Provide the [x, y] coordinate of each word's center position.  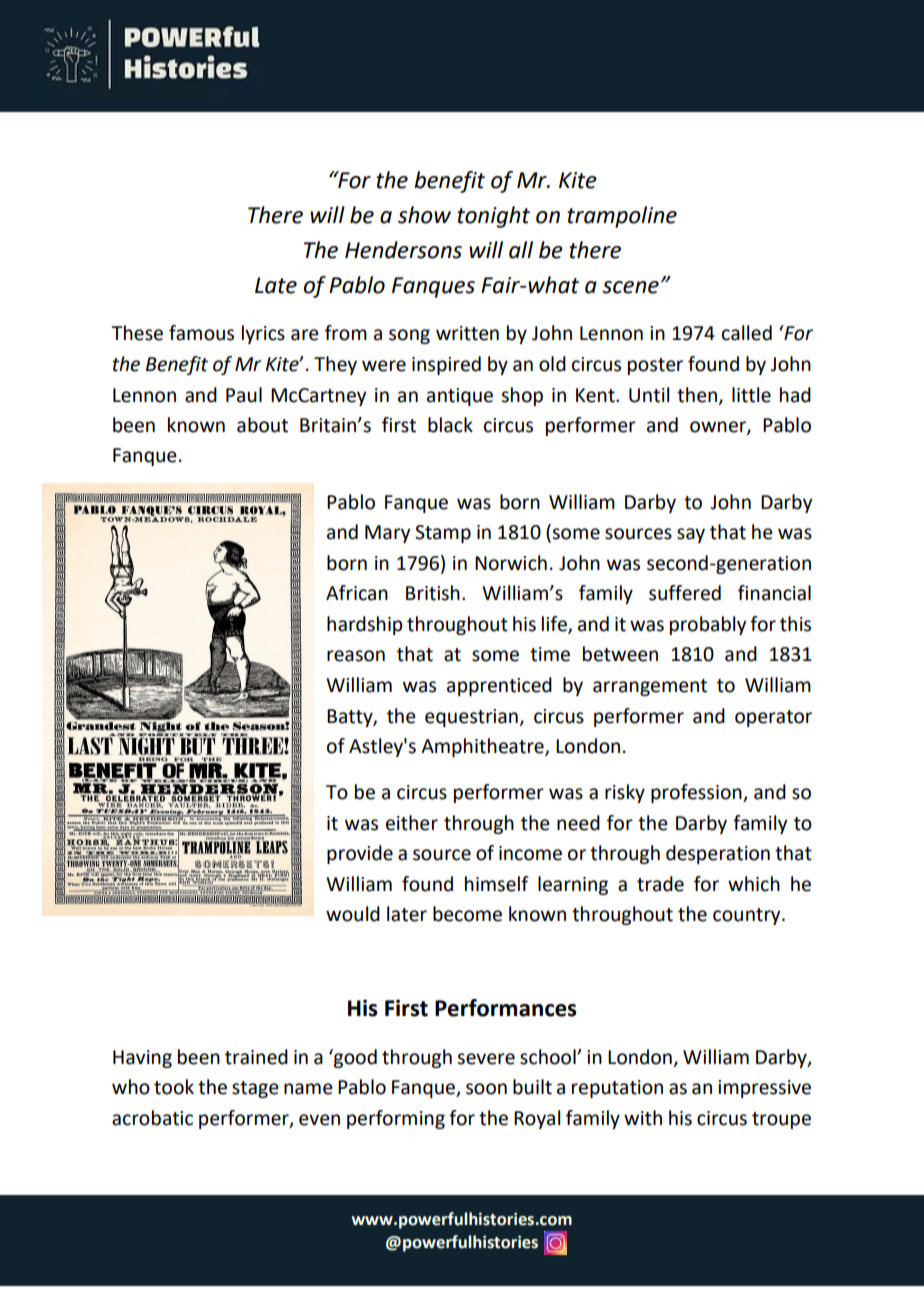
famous [201, 333]
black [450, 425]
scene [630, 287]
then [698, 395]
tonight [493, 217]
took [174, 1087]
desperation [718, 854]
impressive [764, 1089]
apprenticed [499, 686]
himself [497, 884]
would [353, 914]
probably [708, 625]
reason [356, 656]
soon [486, 1089]
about [262, 425]
